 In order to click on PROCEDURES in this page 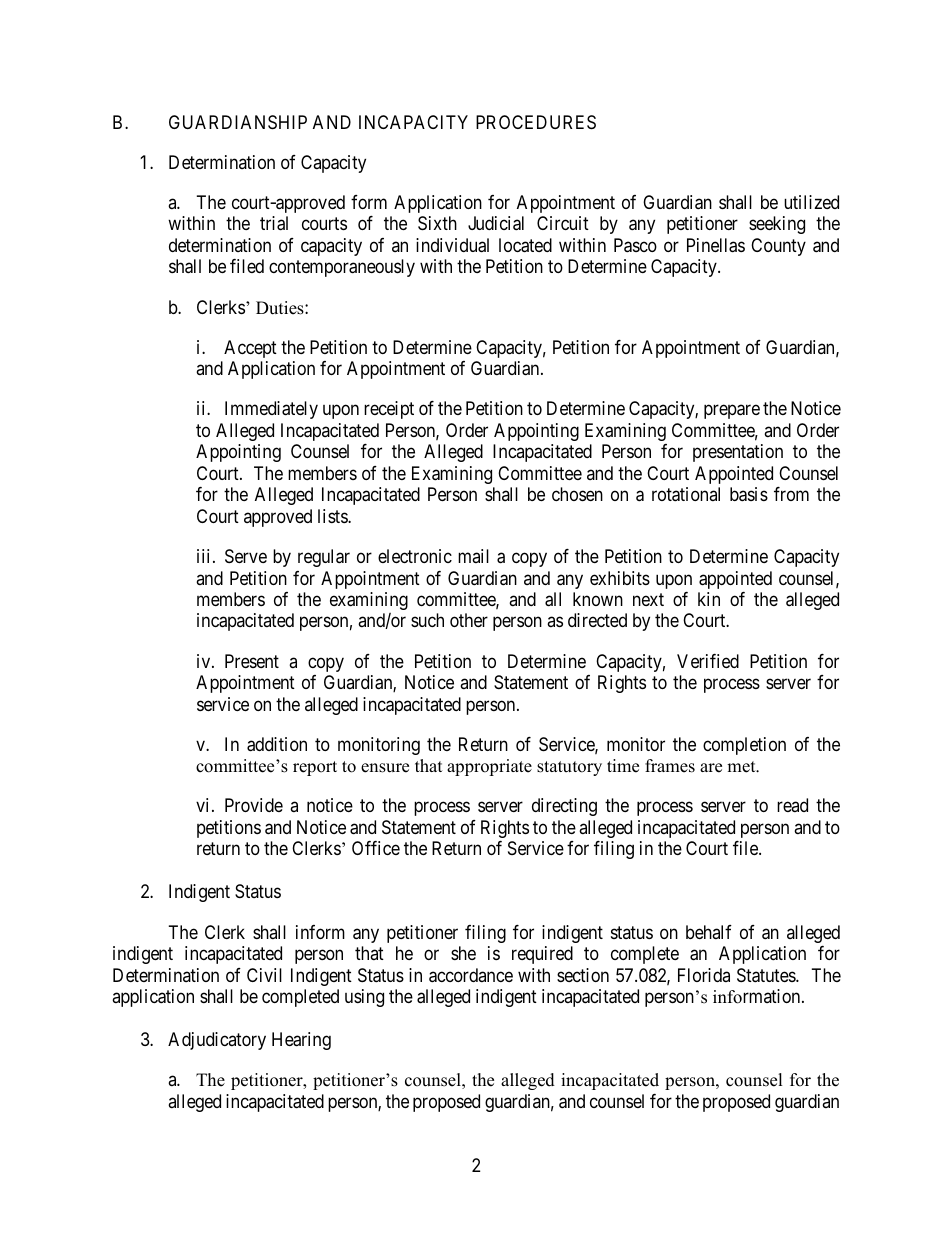, I will do `click(536, 122)`.
